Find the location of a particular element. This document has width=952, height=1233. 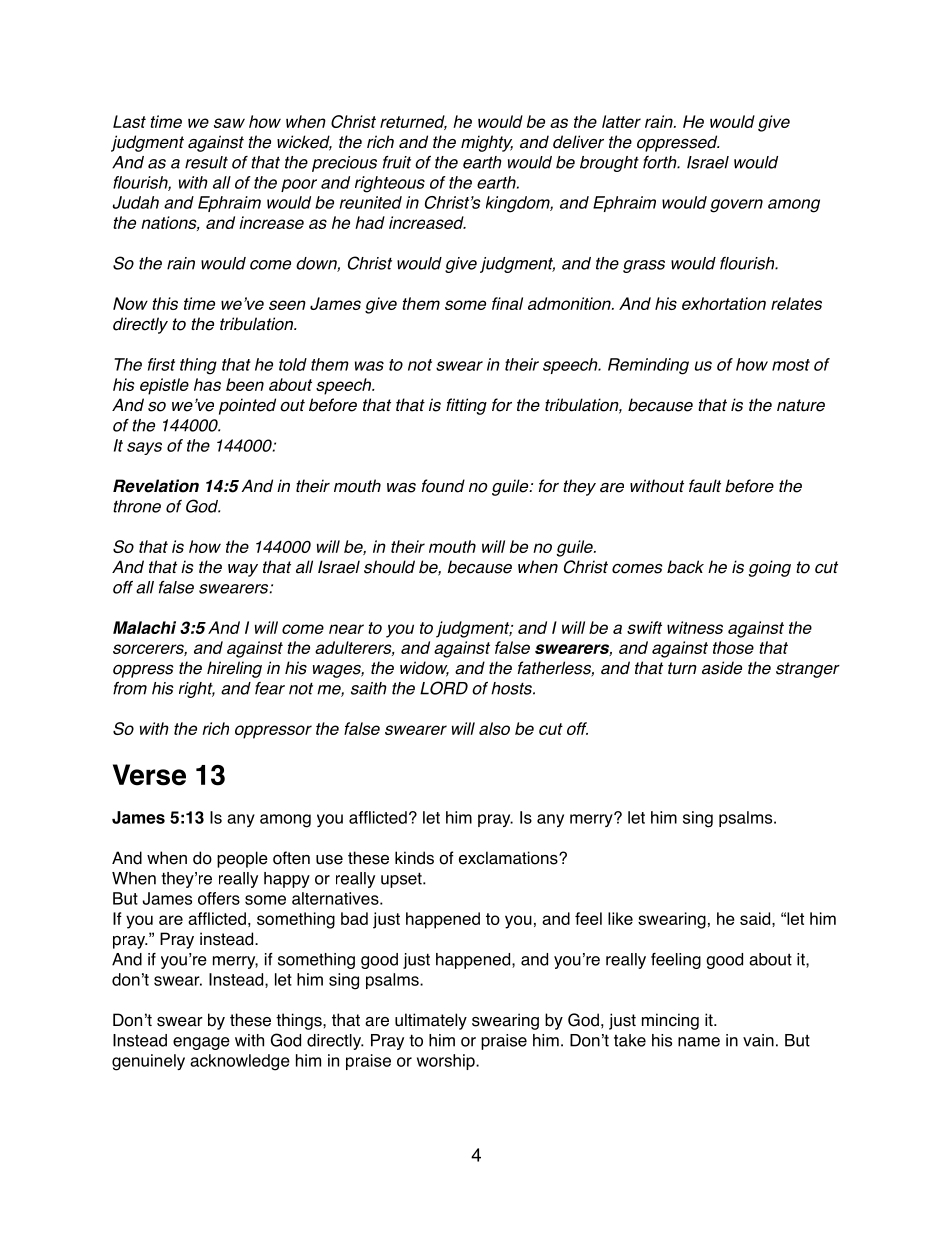

engage is located at coordinates (201, 1043).
